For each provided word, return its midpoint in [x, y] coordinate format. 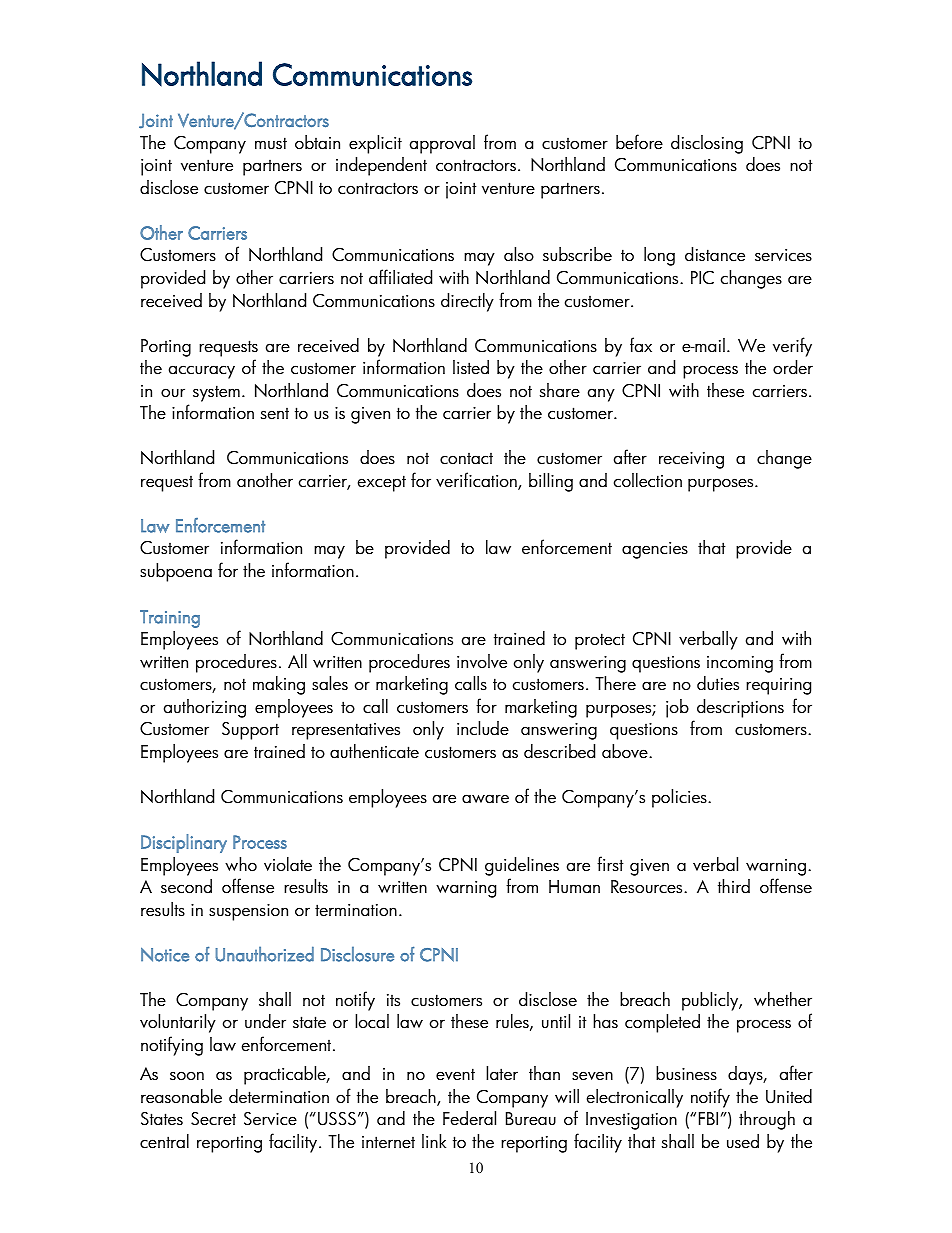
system [216, 393]
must [271, 143]
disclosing [707, 144]
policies [680, 798]
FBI [708, 1118]
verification [477, 481]
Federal [469, 1118]
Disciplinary [184, 843]
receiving [691, 460]
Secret [213, 1119]
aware [485, 799]
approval [442, 144]
